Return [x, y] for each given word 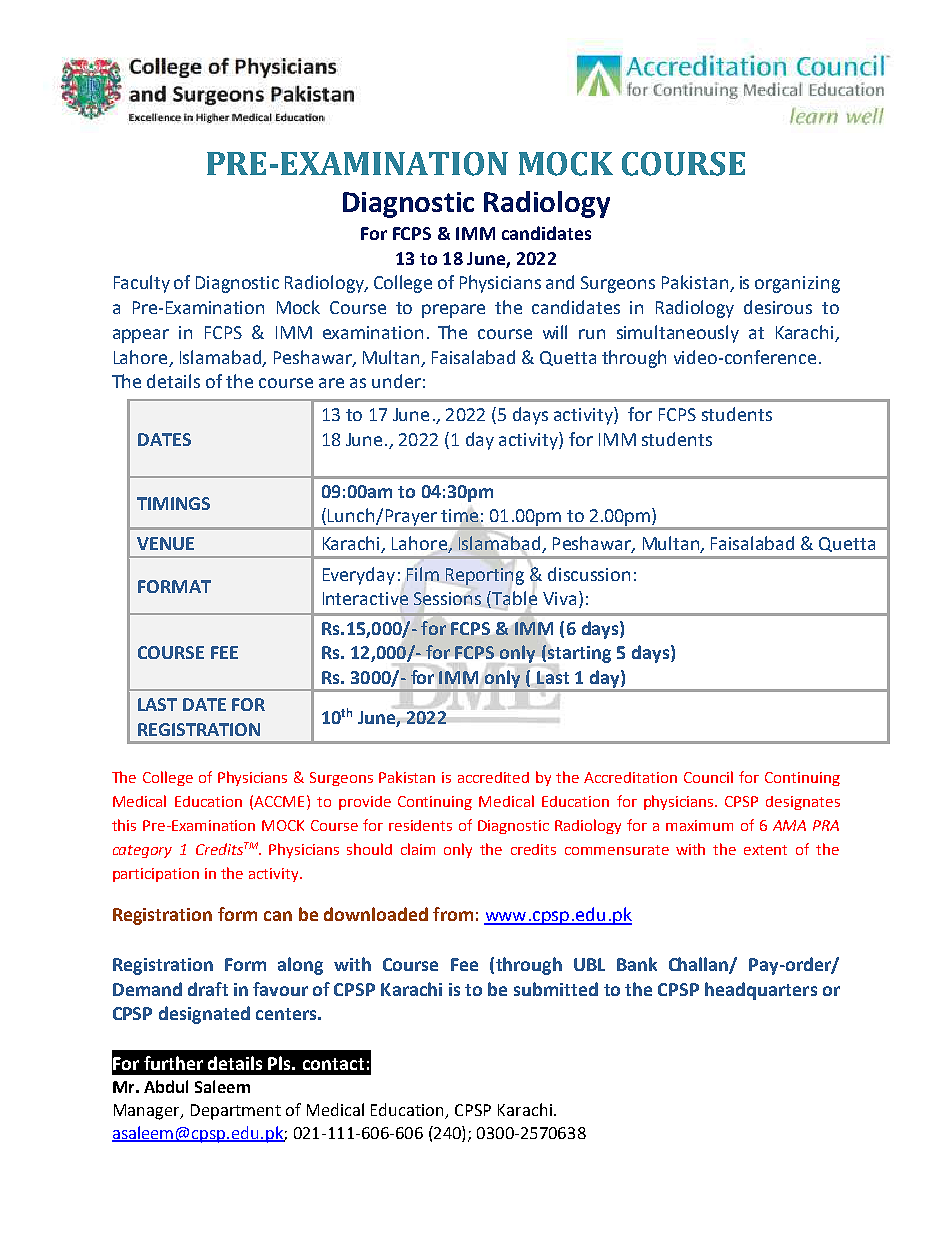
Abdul [166, 1086]
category [142, 851]
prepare [453, 311]
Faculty [142, 284]
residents [420, 825]
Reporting [485, 576]
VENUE [165, 543]
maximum [699, 825]
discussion [589, 574]
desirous [778, 307]
